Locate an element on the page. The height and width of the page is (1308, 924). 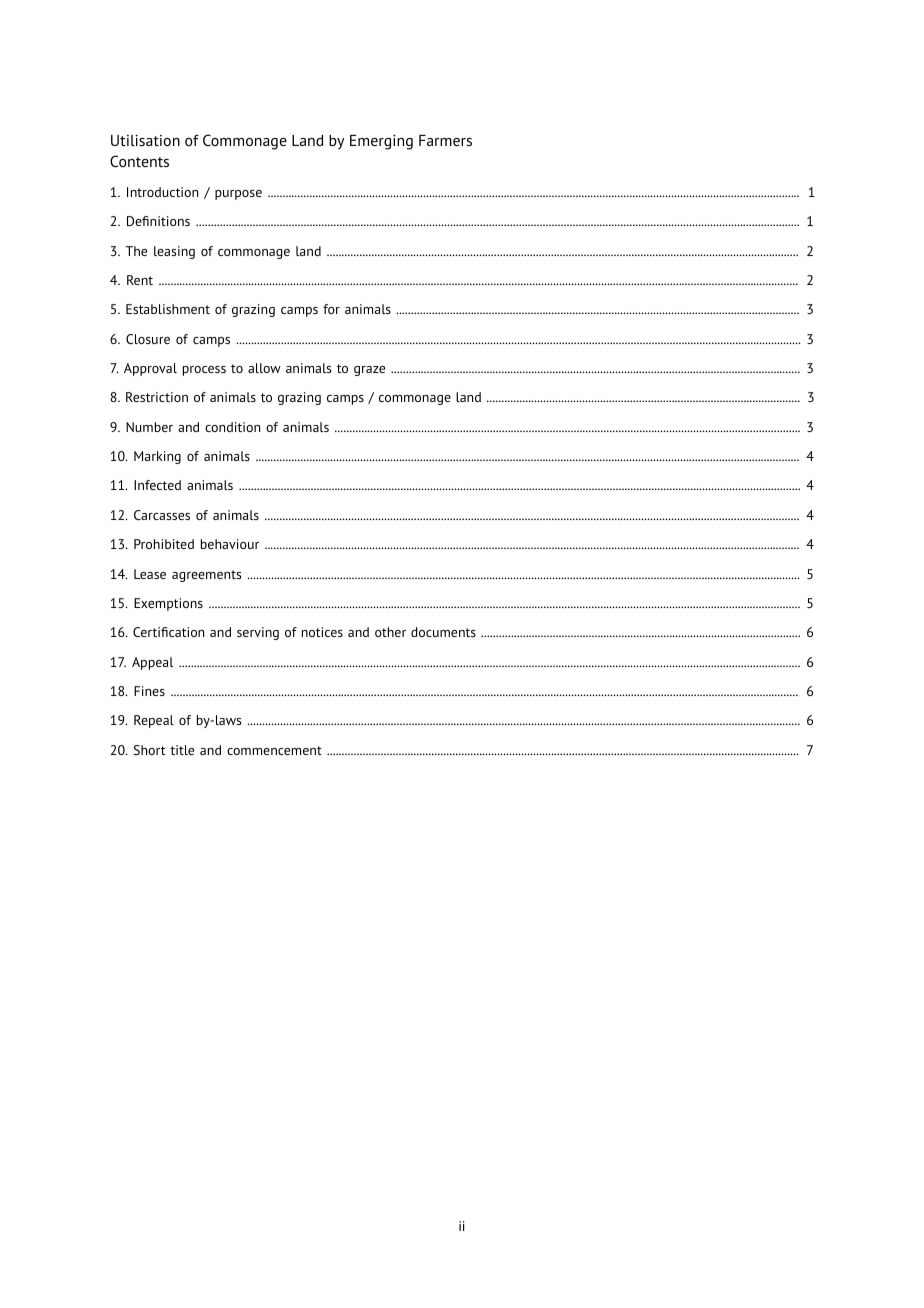
commencement is located at coordinates (274, 750).
